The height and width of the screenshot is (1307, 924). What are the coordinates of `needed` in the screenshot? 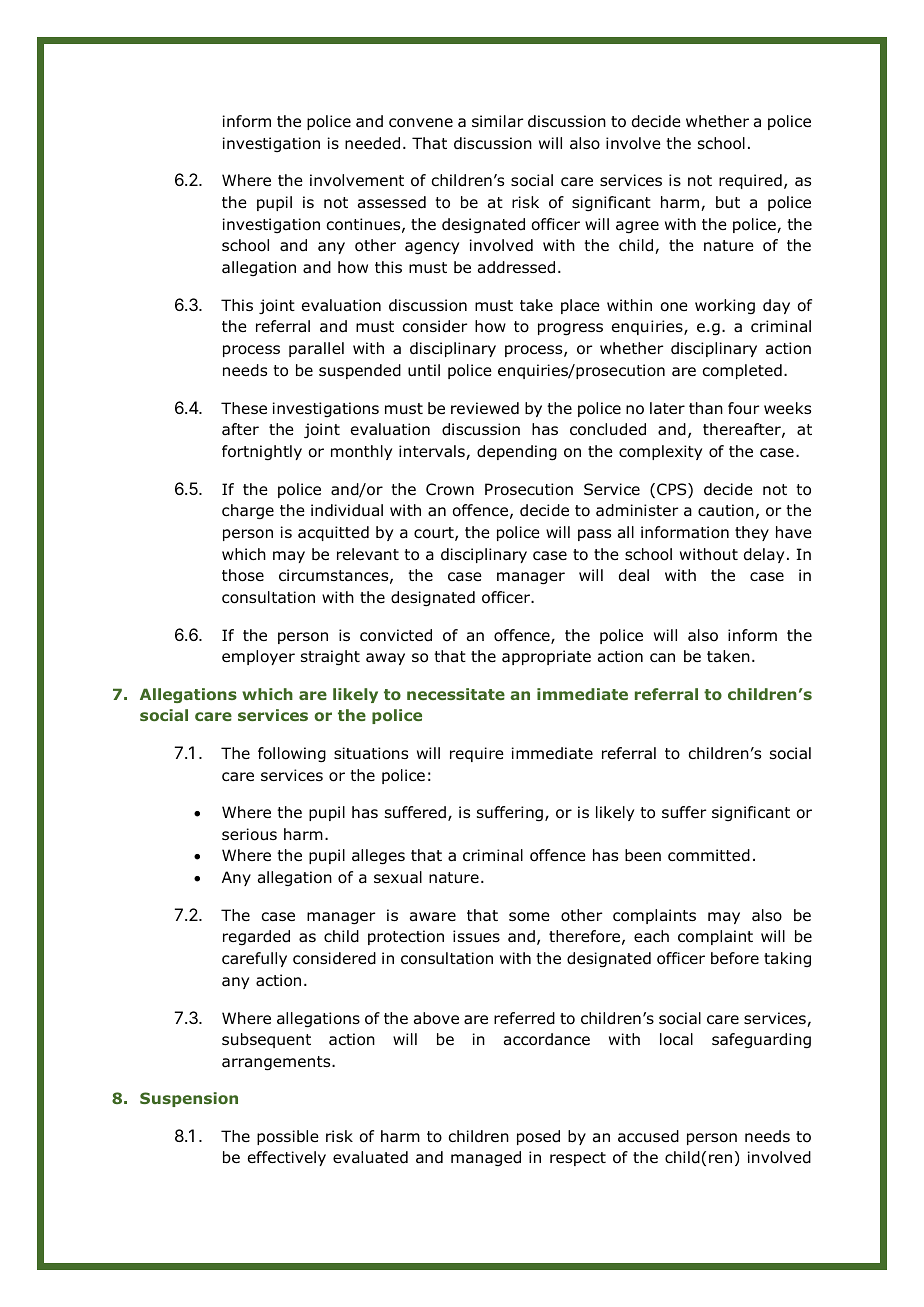 It's located at (372, 143).
